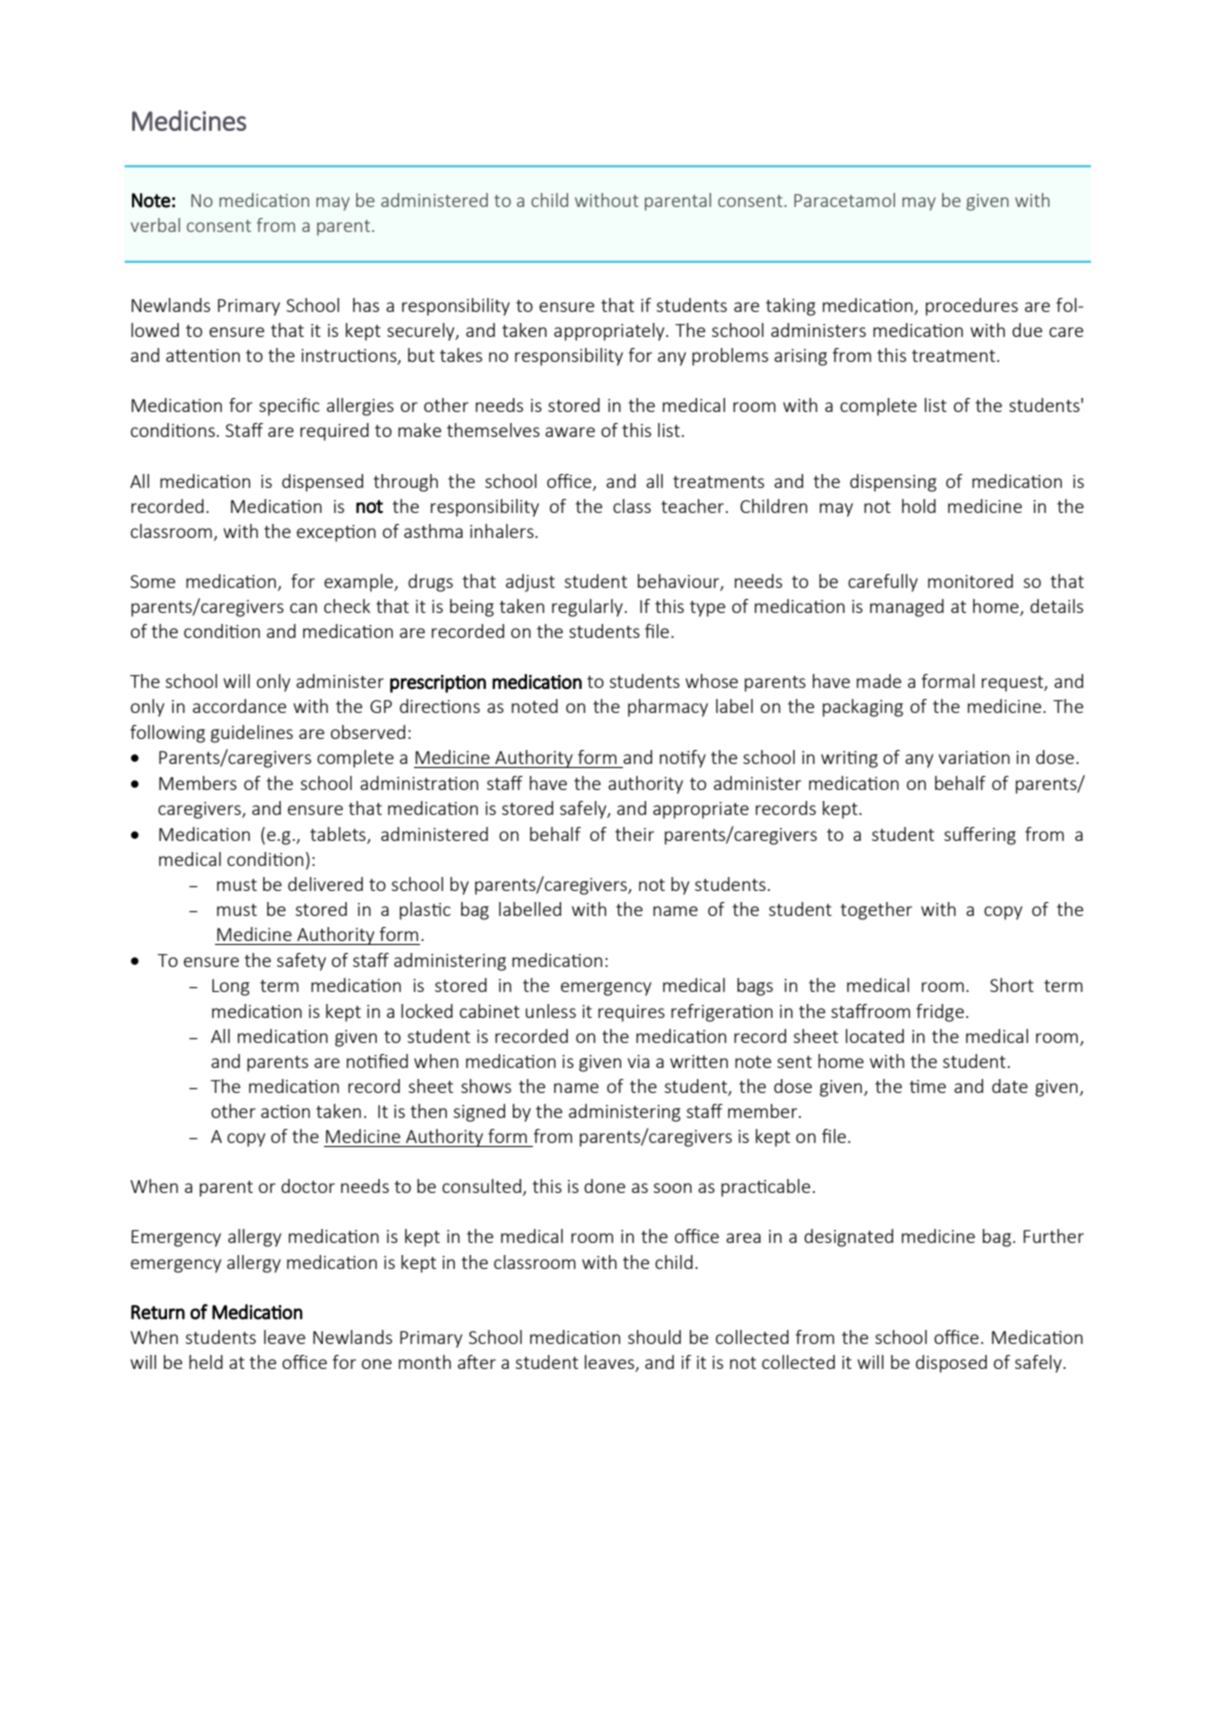 This screenshot has height=1731, width=1224. Describe the element at coordinates (879, 681) in the screenshot. I see `made` at that location.
